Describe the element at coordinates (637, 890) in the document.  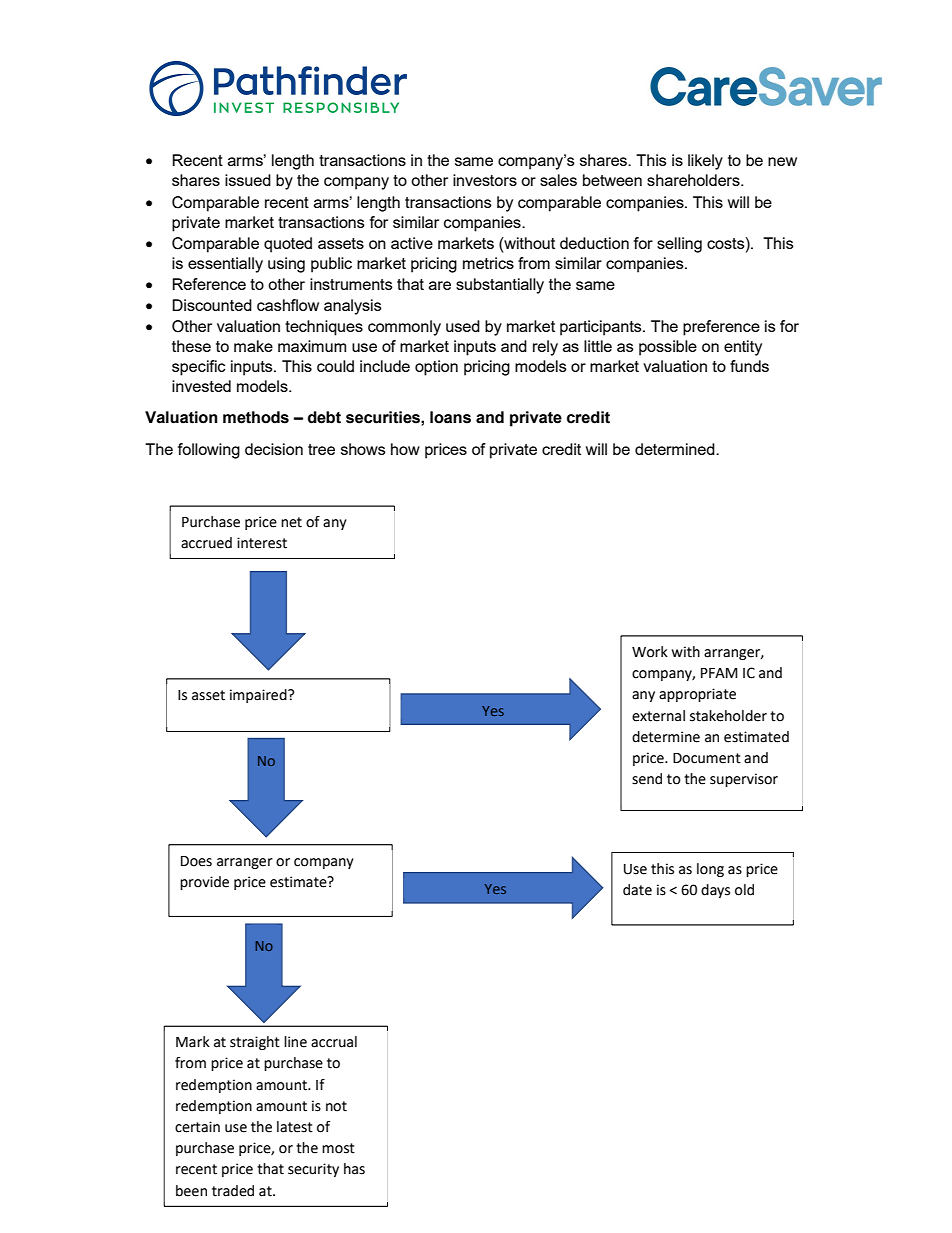
I see `date` at that location.
